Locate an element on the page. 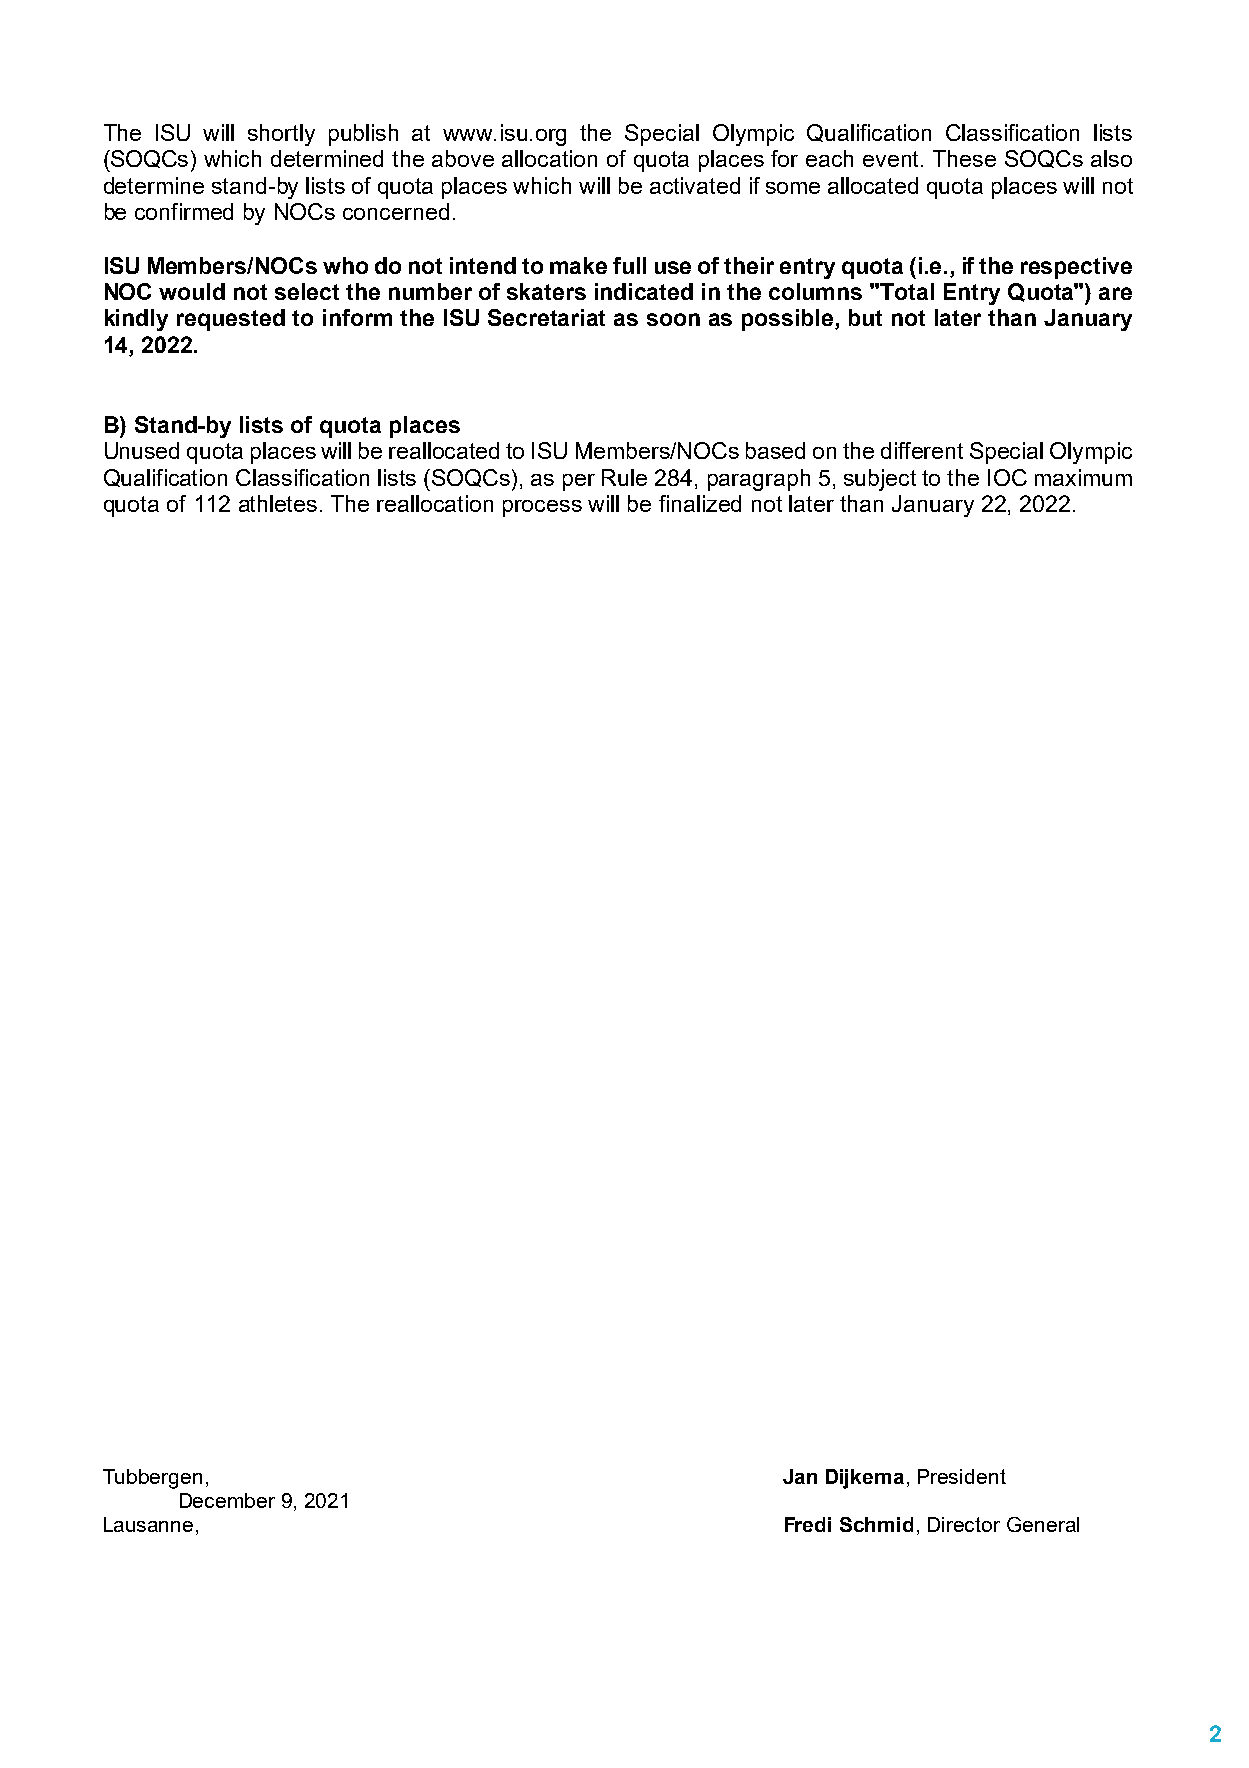 The width and height of the document is (1249, 1768). President is located at coordinates (962, 1476).
